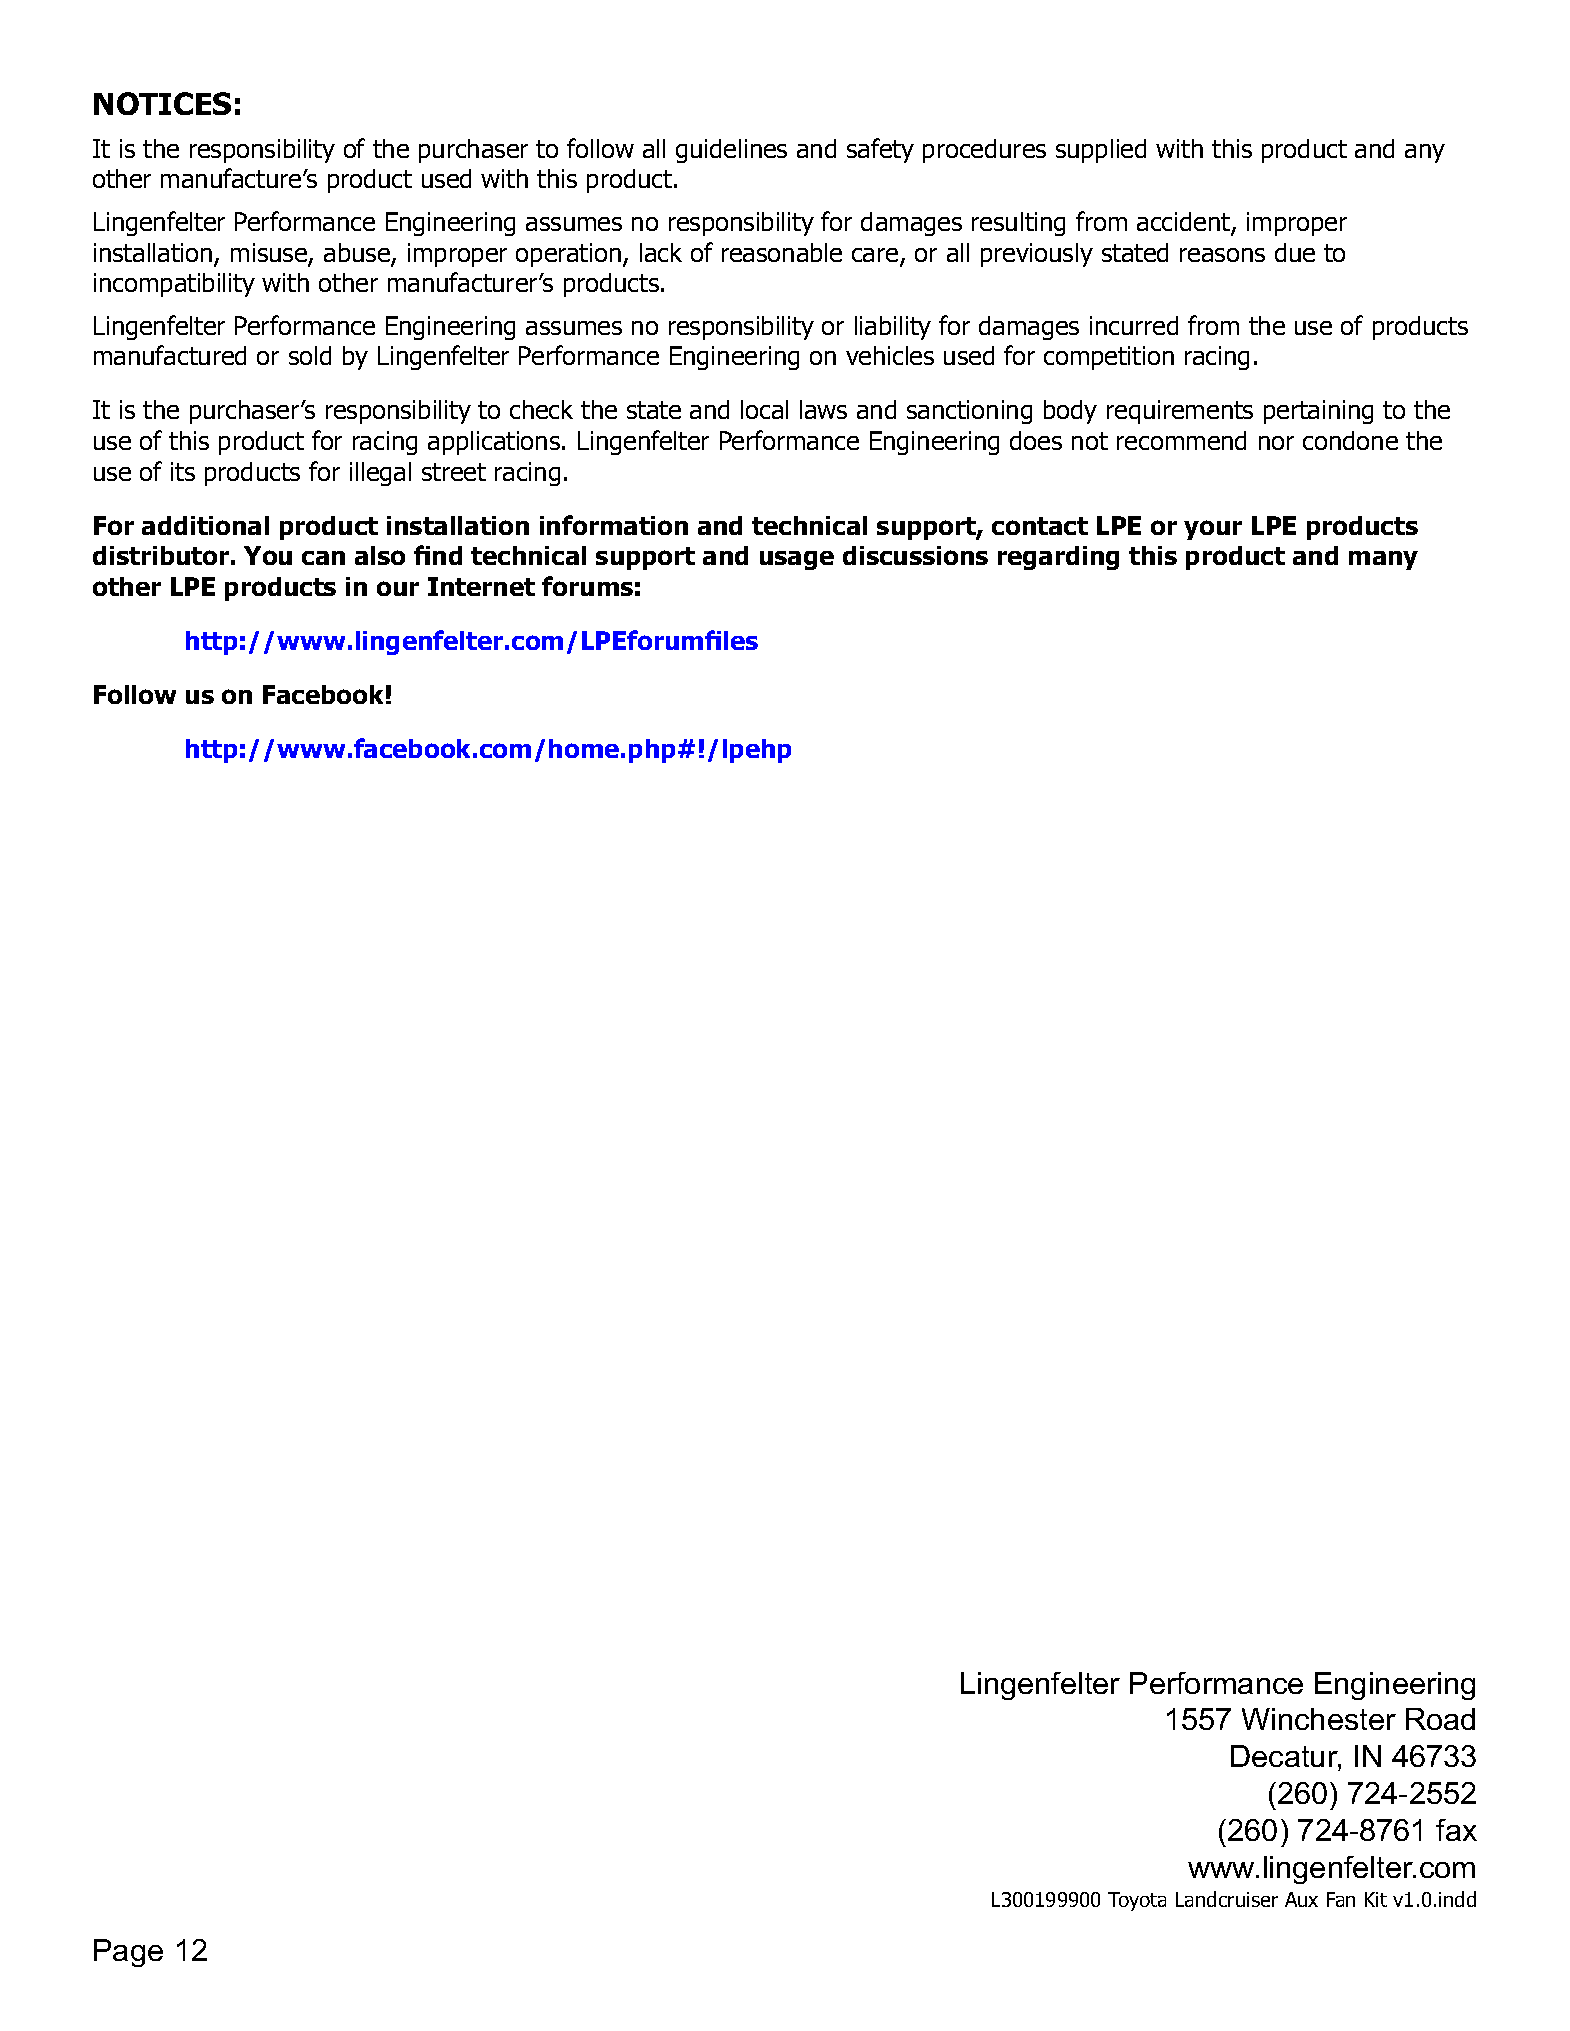 The width and height of the document is (1570, 2031). Describe the element at coordinates (481, 586) in the document. I see `Internet` at that location.
